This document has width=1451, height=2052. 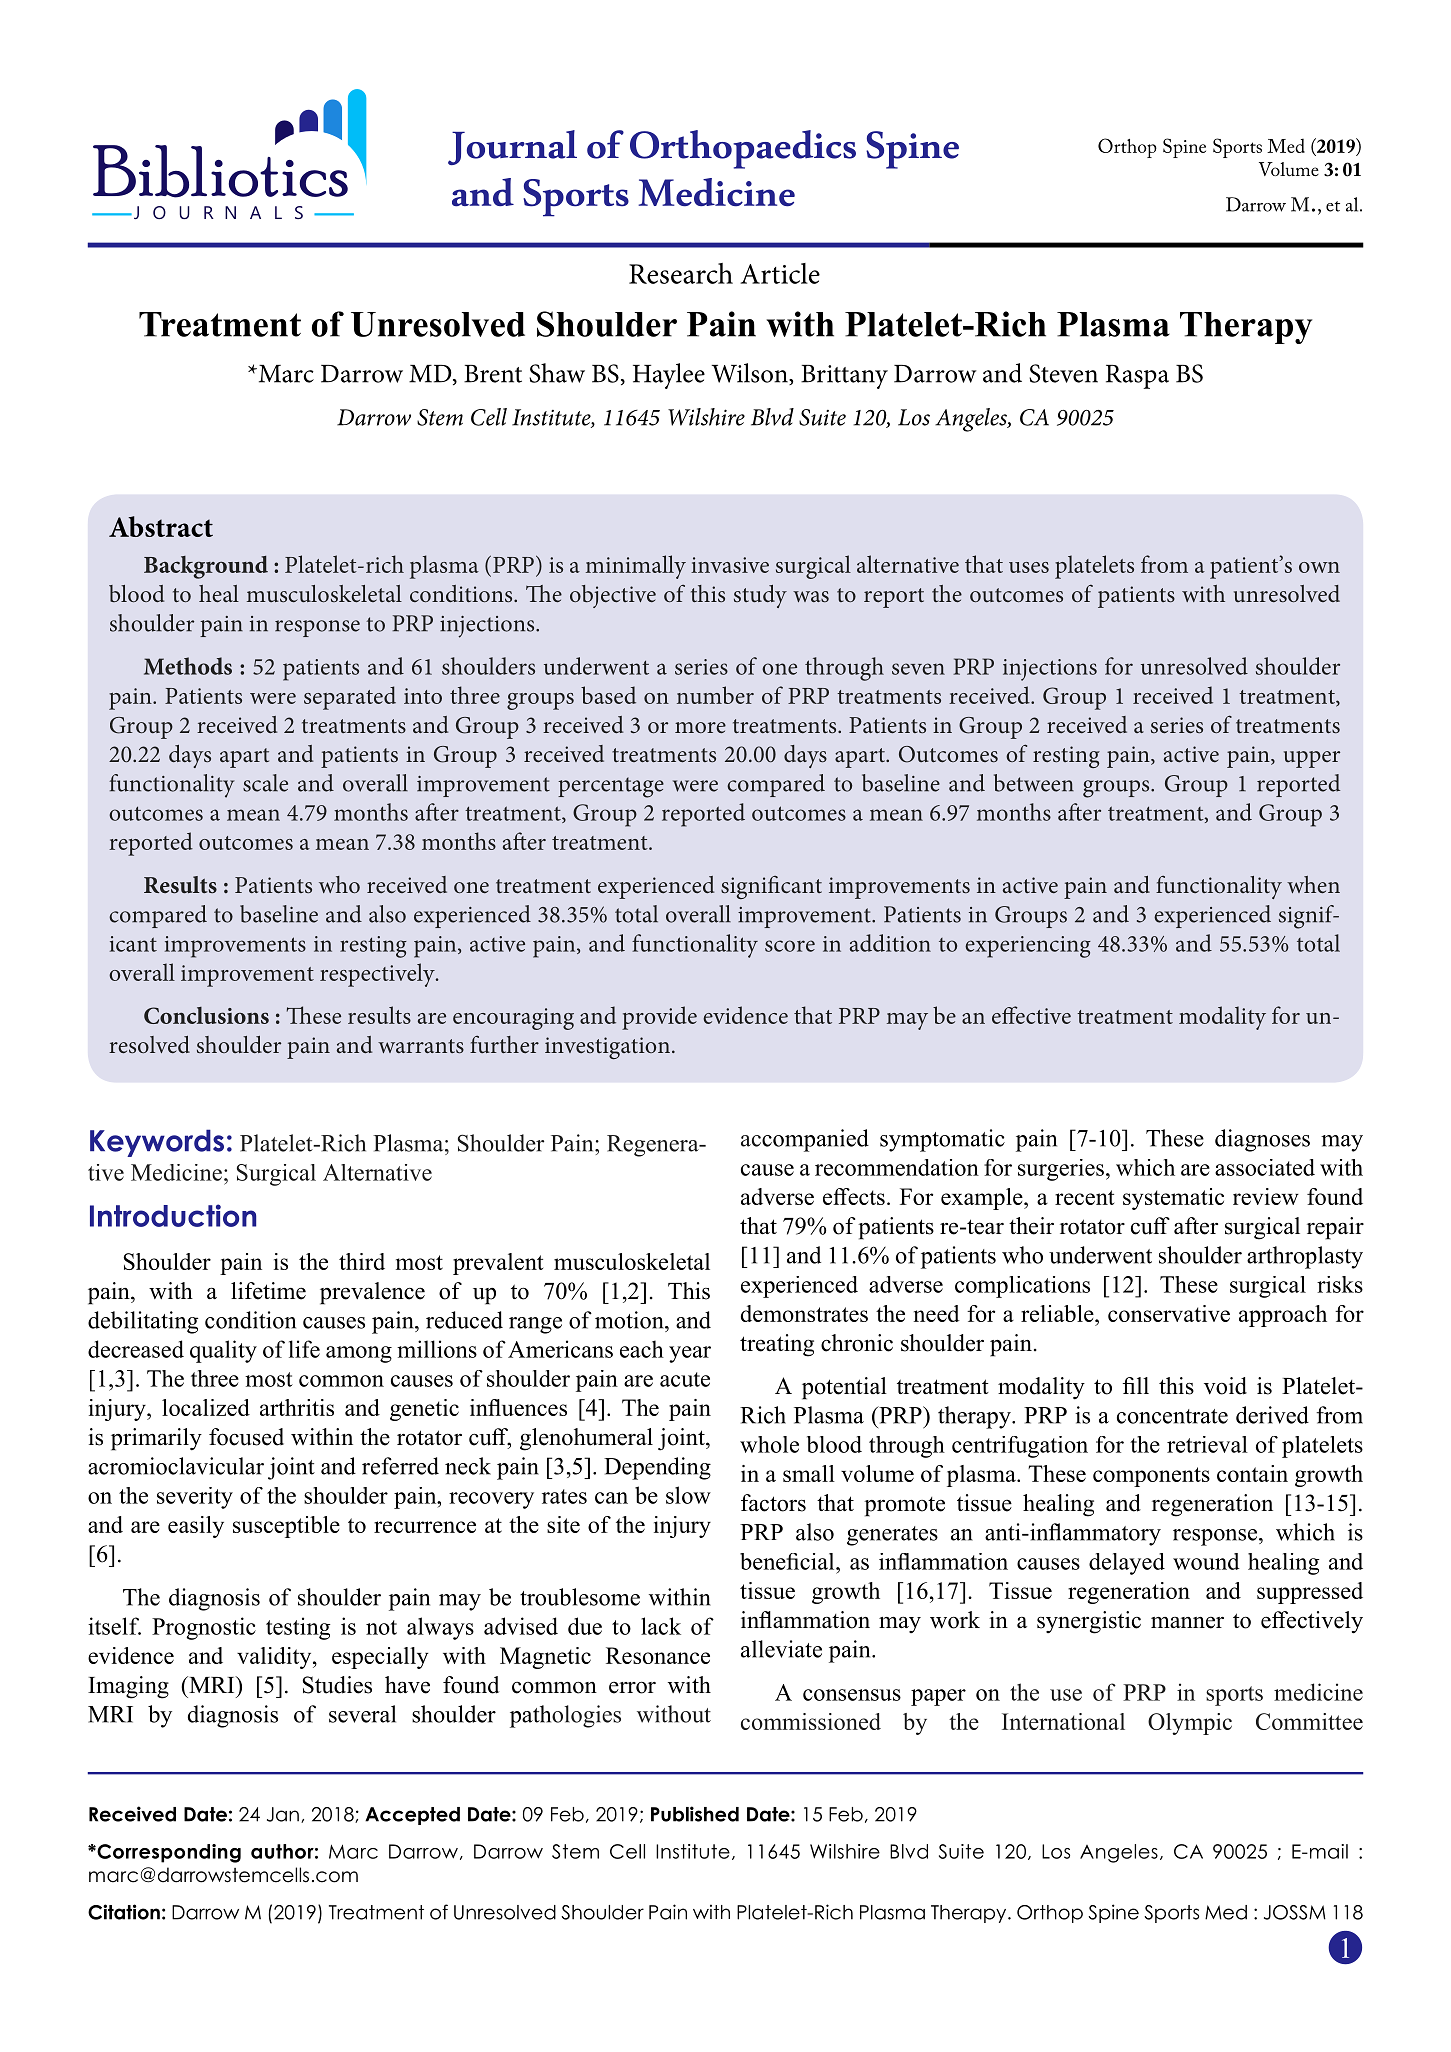 I want to click on Research, so click(x=681, y=273).
